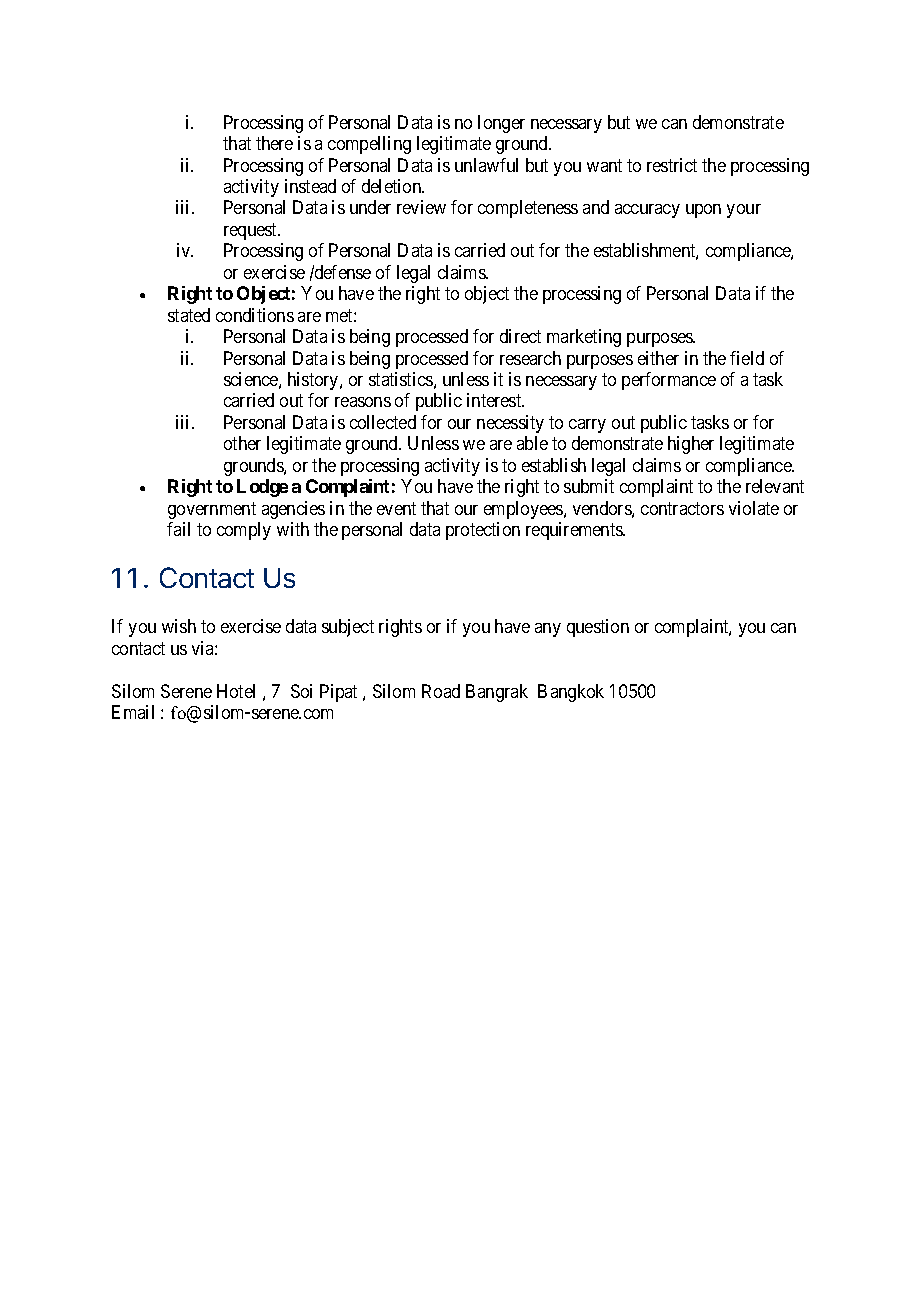 This image has width=924, height=1308. I want to click on upon, so click(703, 211).
